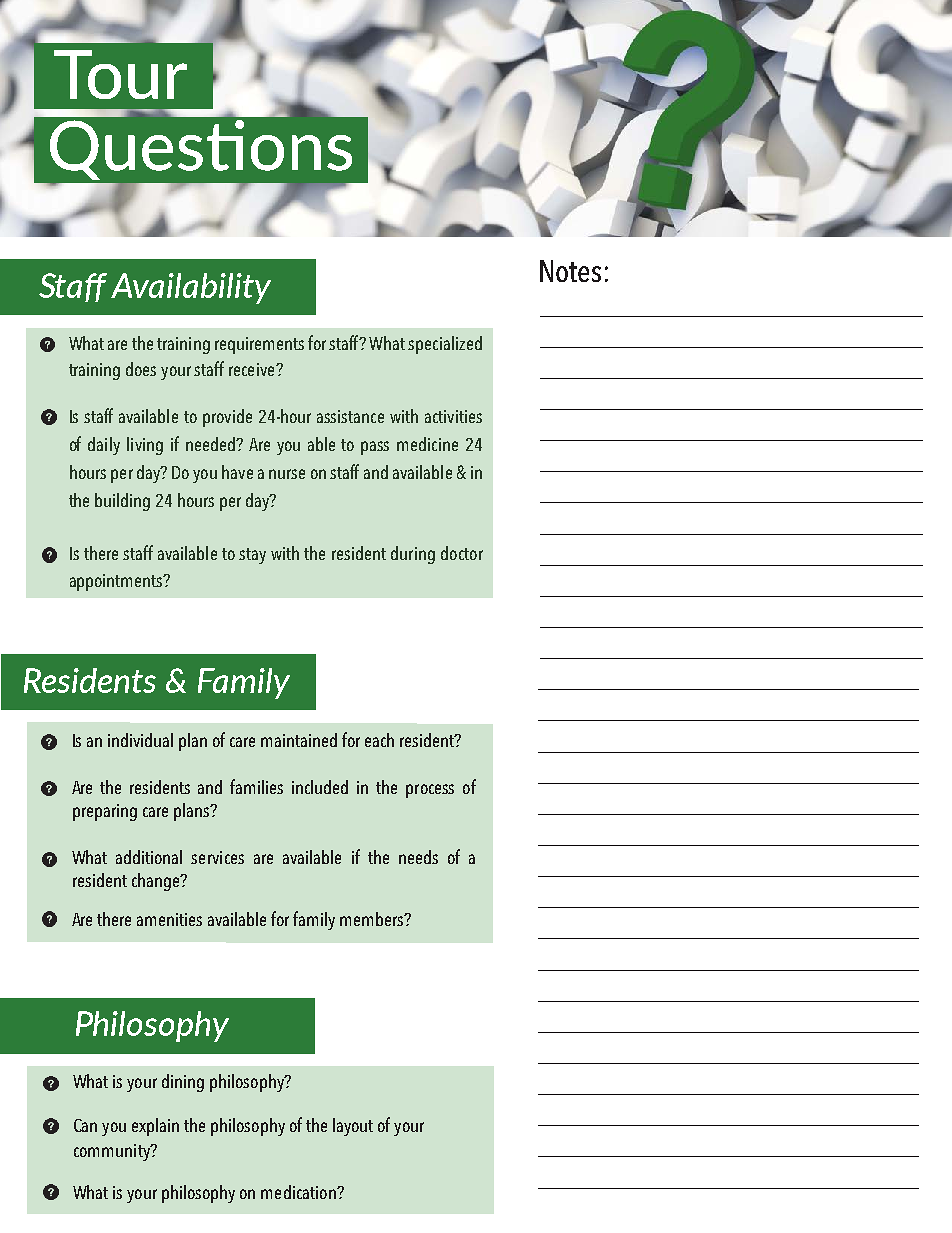 The image size is (952, 1233). I want to click on doctor, so click(462, 553).
